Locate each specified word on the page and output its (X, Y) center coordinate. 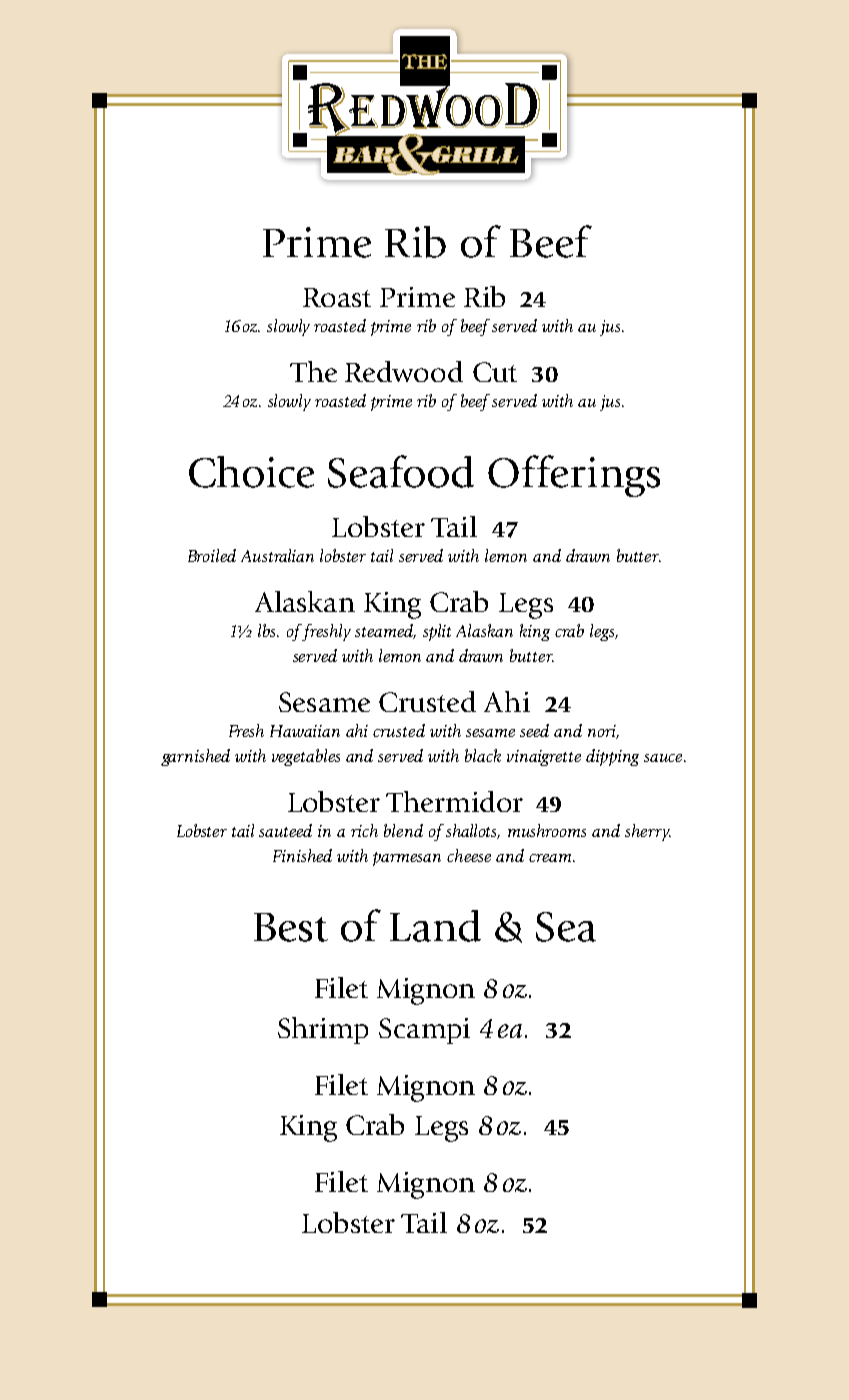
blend (403, 830)
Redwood (404, 371)
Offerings (574, 476)
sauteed (285, 830)
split (437, 632)
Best (291, 927)
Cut (495, 372)
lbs (268, 630)
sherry (648, 832)
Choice (251, 472)
